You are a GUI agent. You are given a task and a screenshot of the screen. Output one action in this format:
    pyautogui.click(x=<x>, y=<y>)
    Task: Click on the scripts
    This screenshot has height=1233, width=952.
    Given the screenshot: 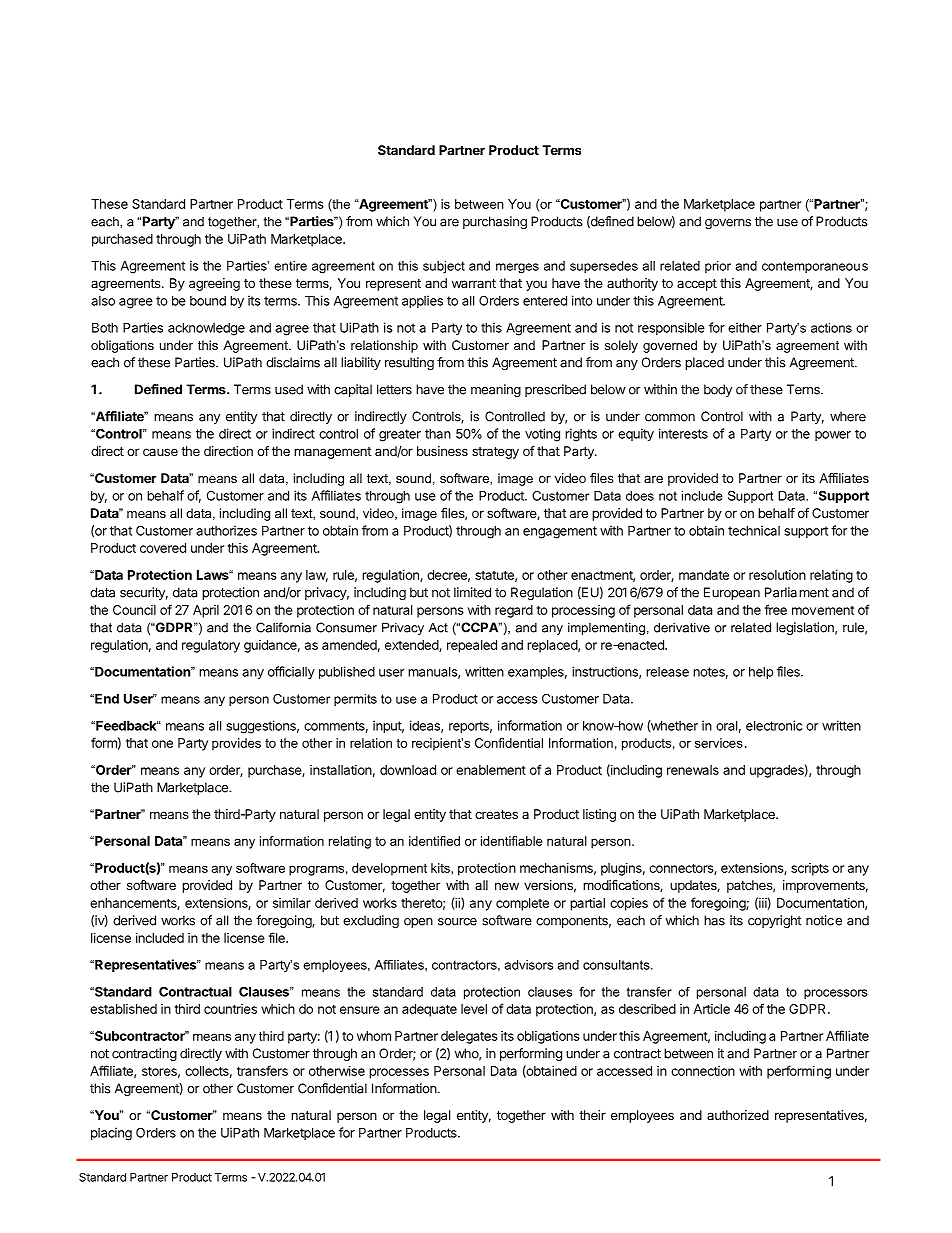 What is the action you would take?
    pyautogui.click(x=810, y=869)
